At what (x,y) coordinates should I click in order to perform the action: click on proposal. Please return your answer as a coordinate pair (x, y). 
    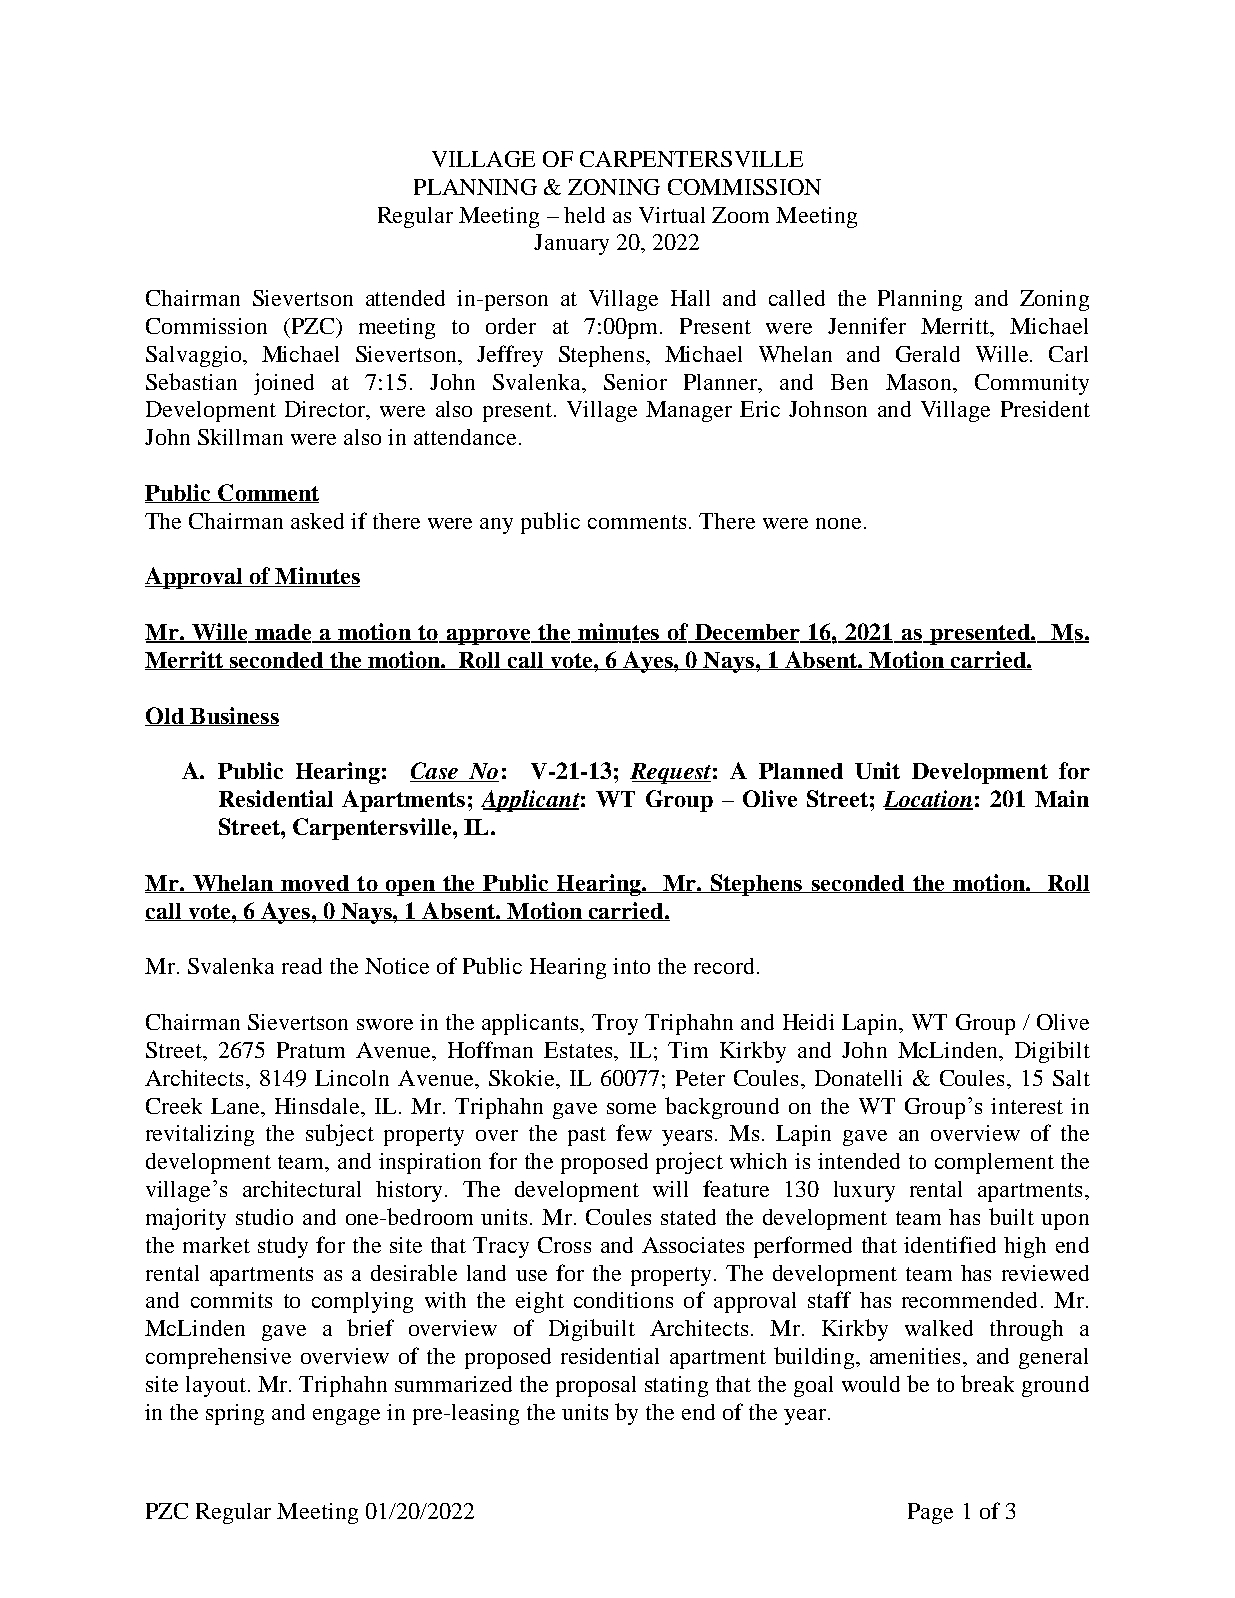
    Looking at the image, I should click on (596, 1386).
